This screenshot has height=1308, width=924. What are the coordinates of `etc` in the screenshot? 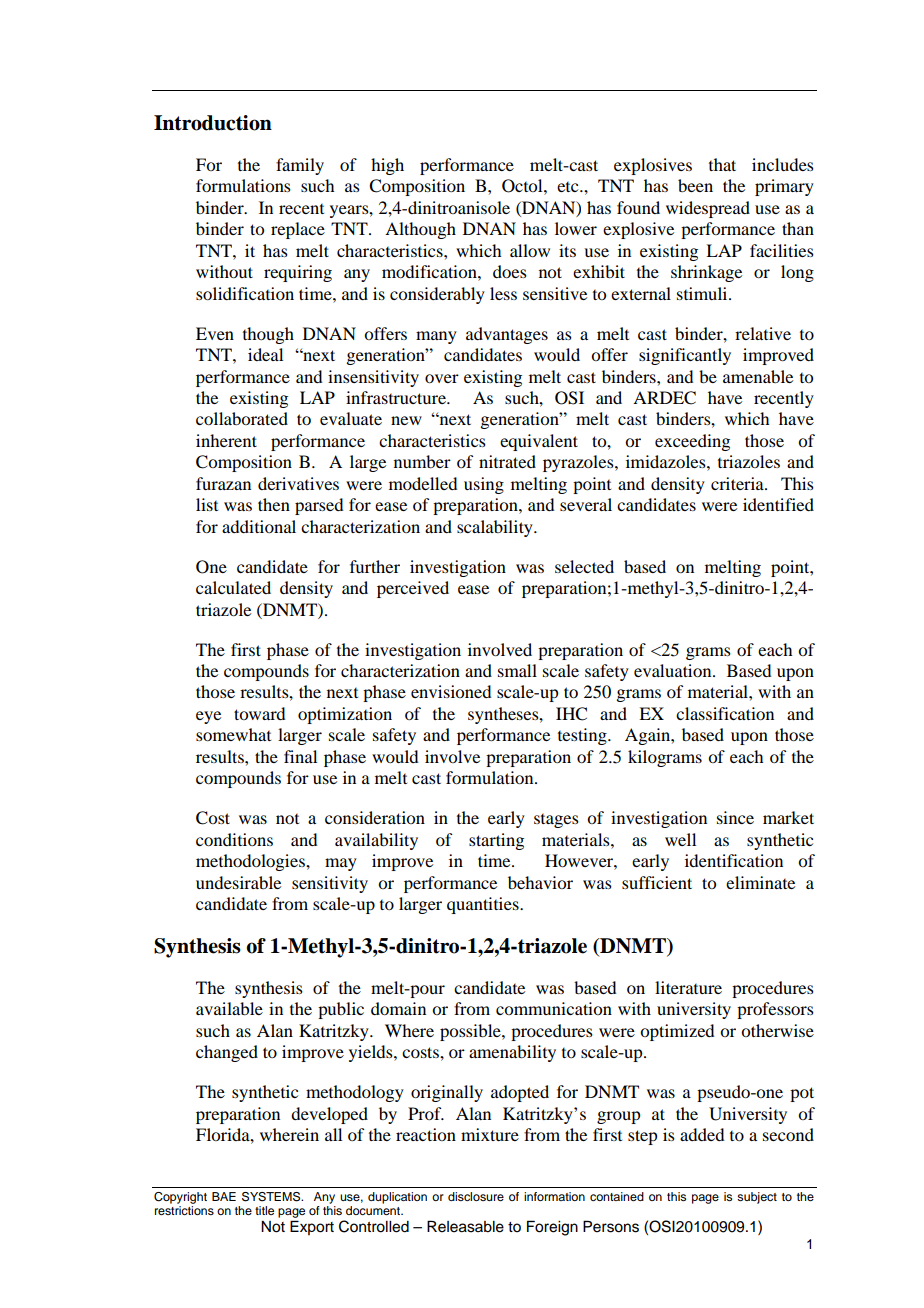 It's located at (569, 187).
